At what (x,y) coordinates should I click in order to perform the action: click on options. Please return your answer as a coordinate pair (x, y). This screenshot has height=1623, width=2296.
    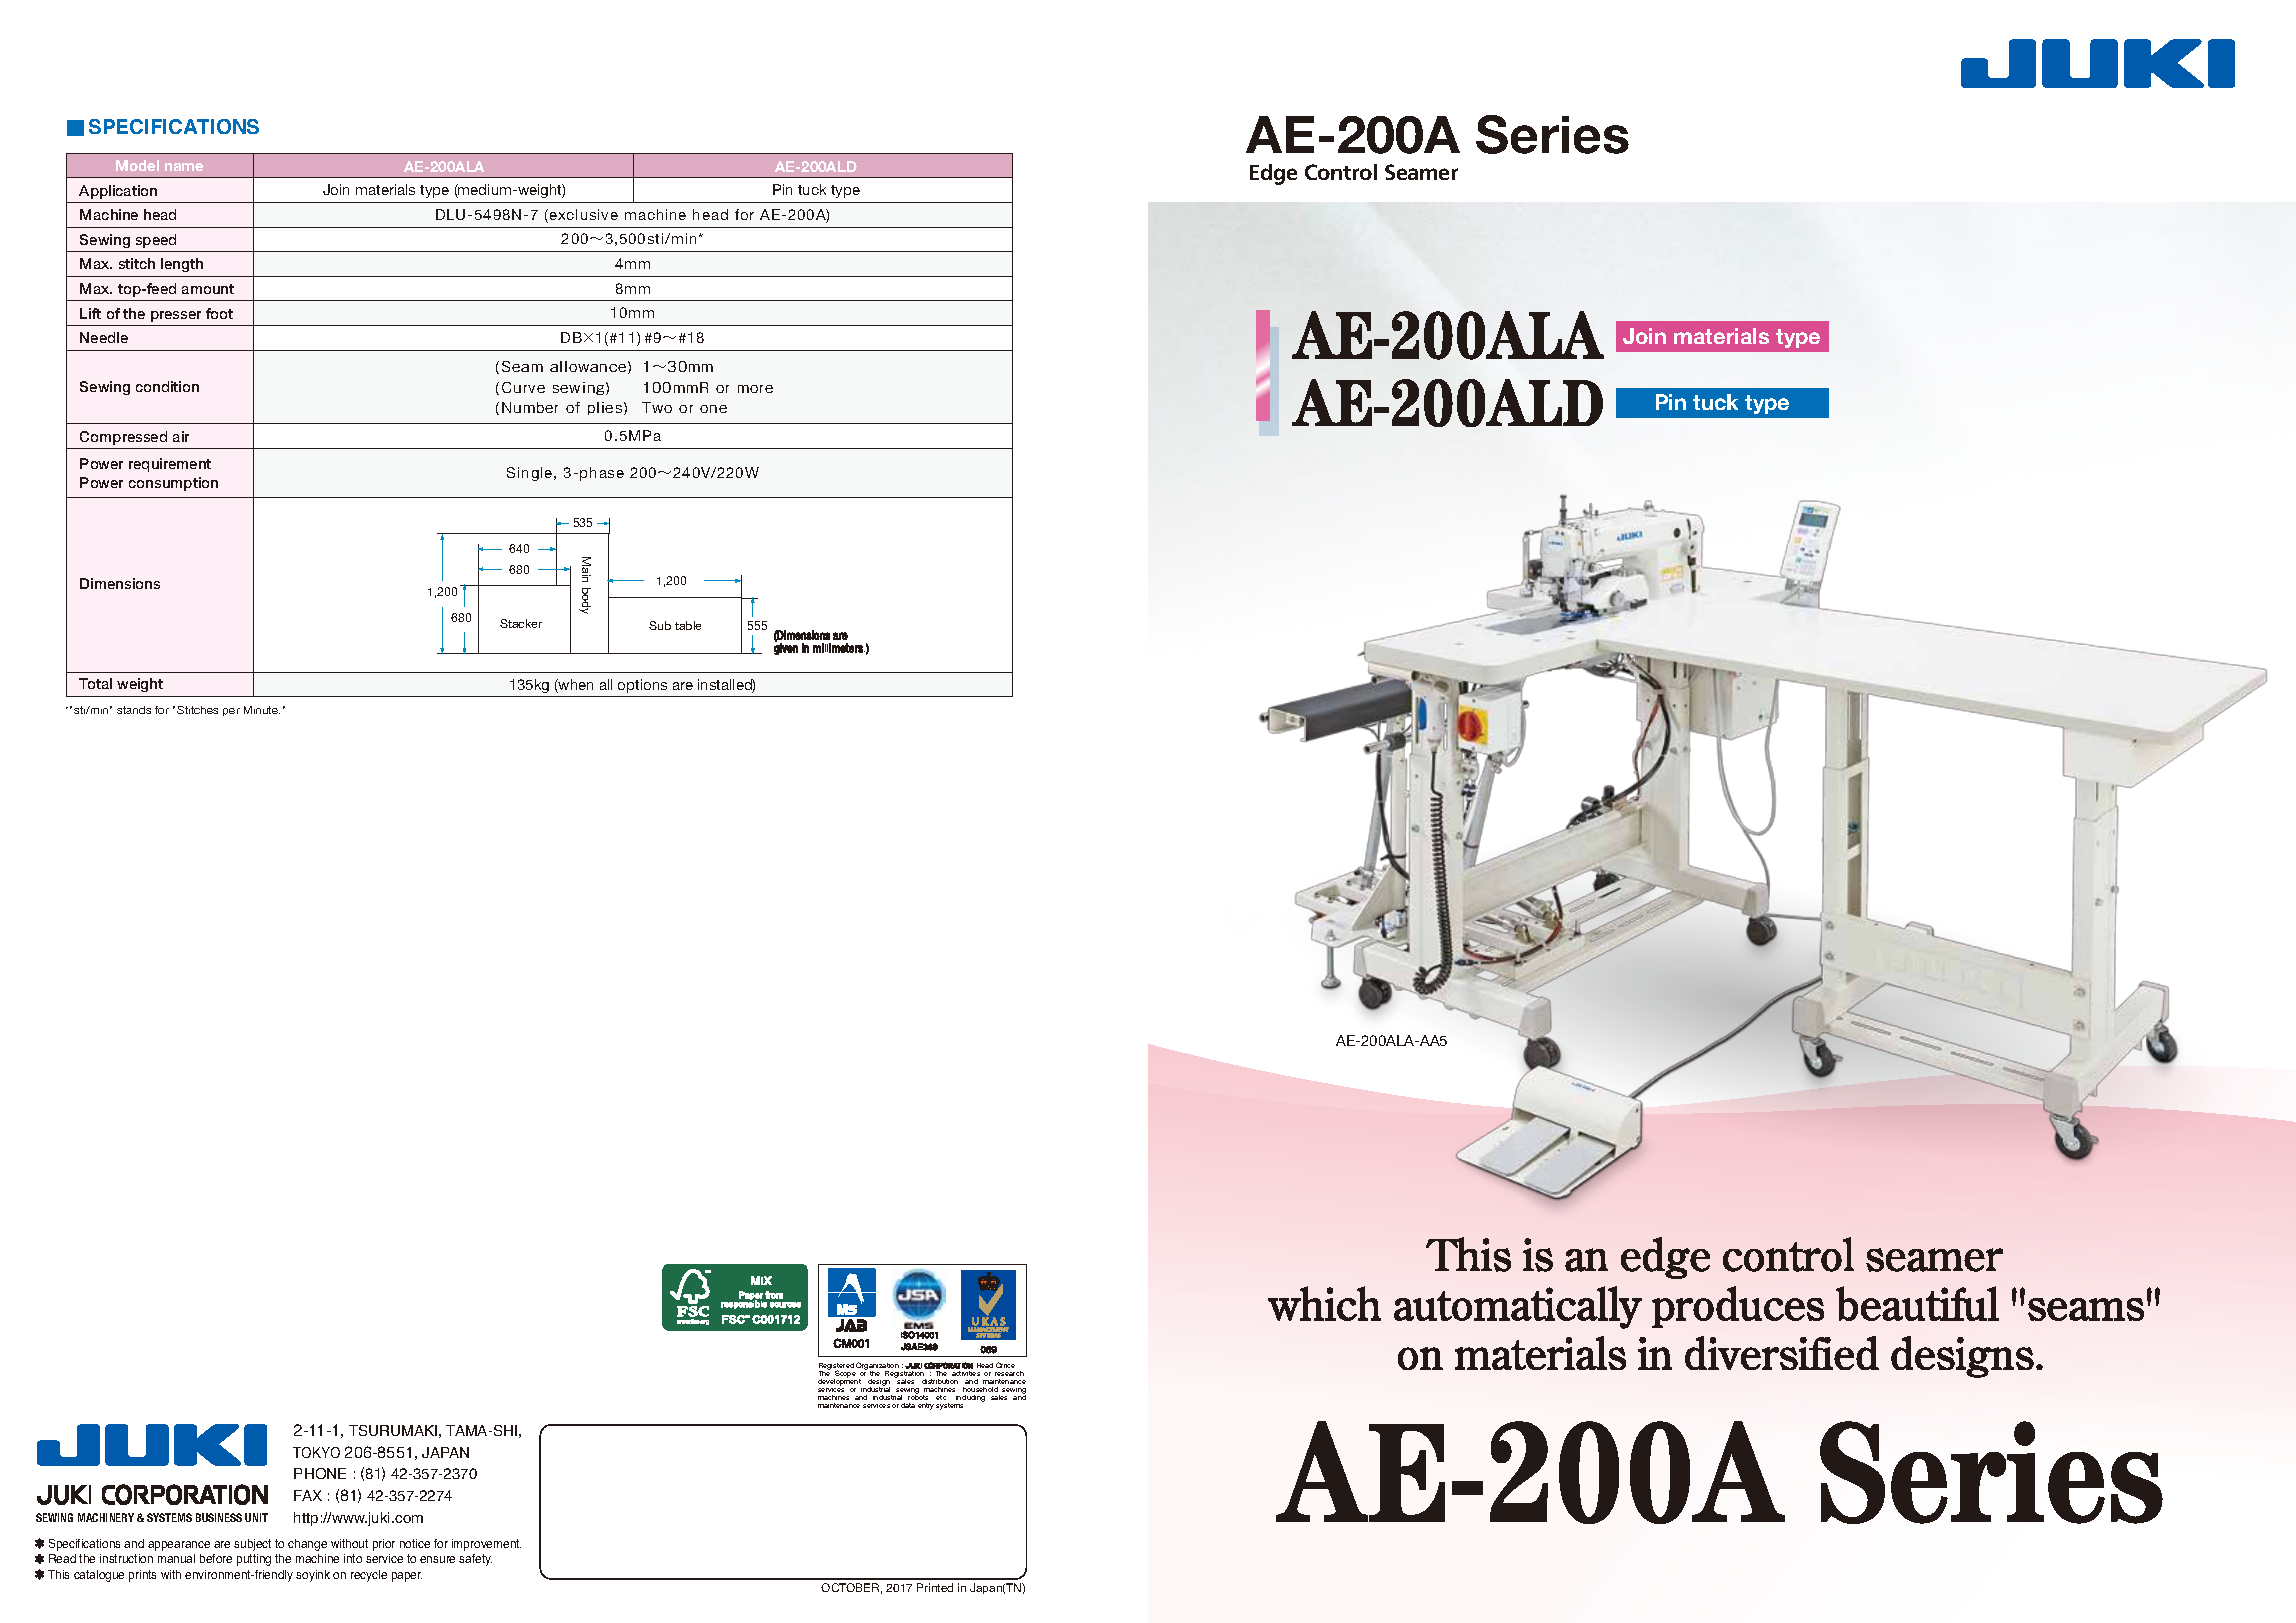
    Looking at the image, I should click on (642, 686).
